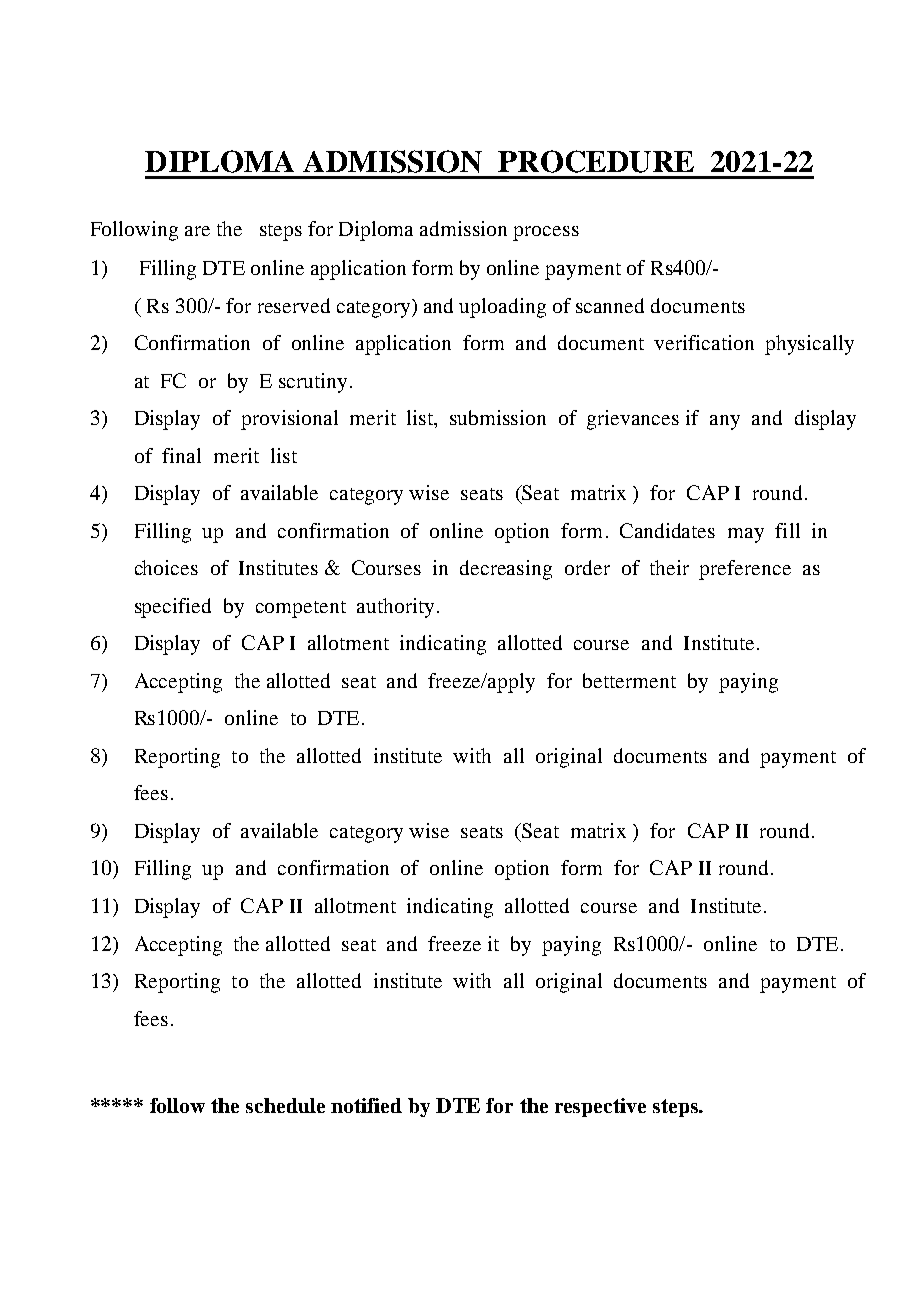 This page has height=1308, width=924. Describe the element at coordinates (289, 420) in the page. I see `provisional` at that location.
